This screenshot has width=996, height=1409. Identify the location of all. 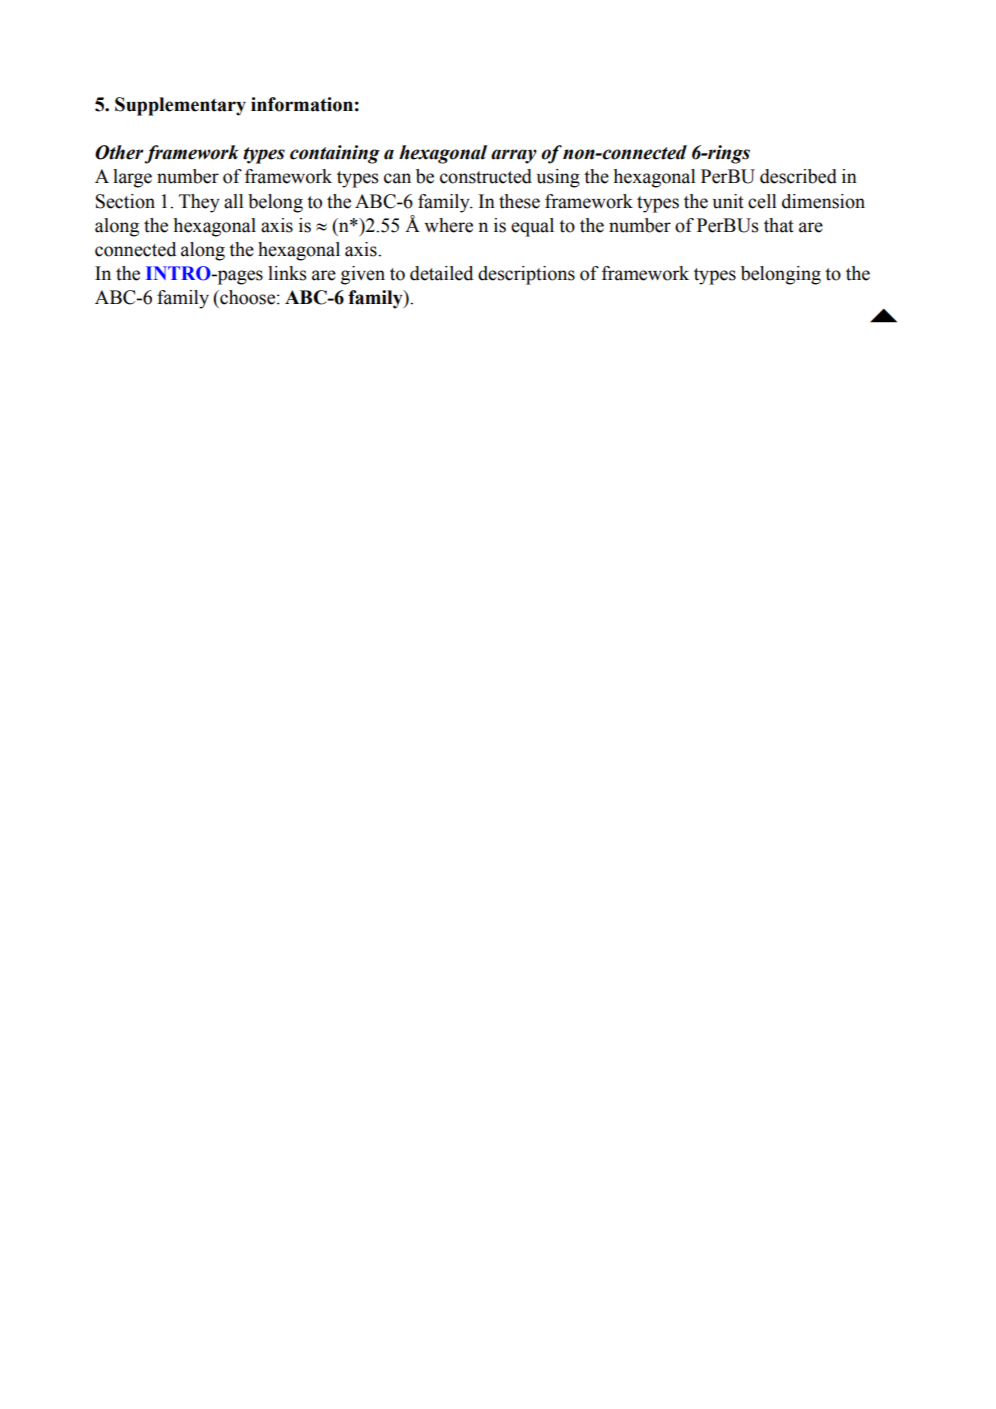
(234, 201).
